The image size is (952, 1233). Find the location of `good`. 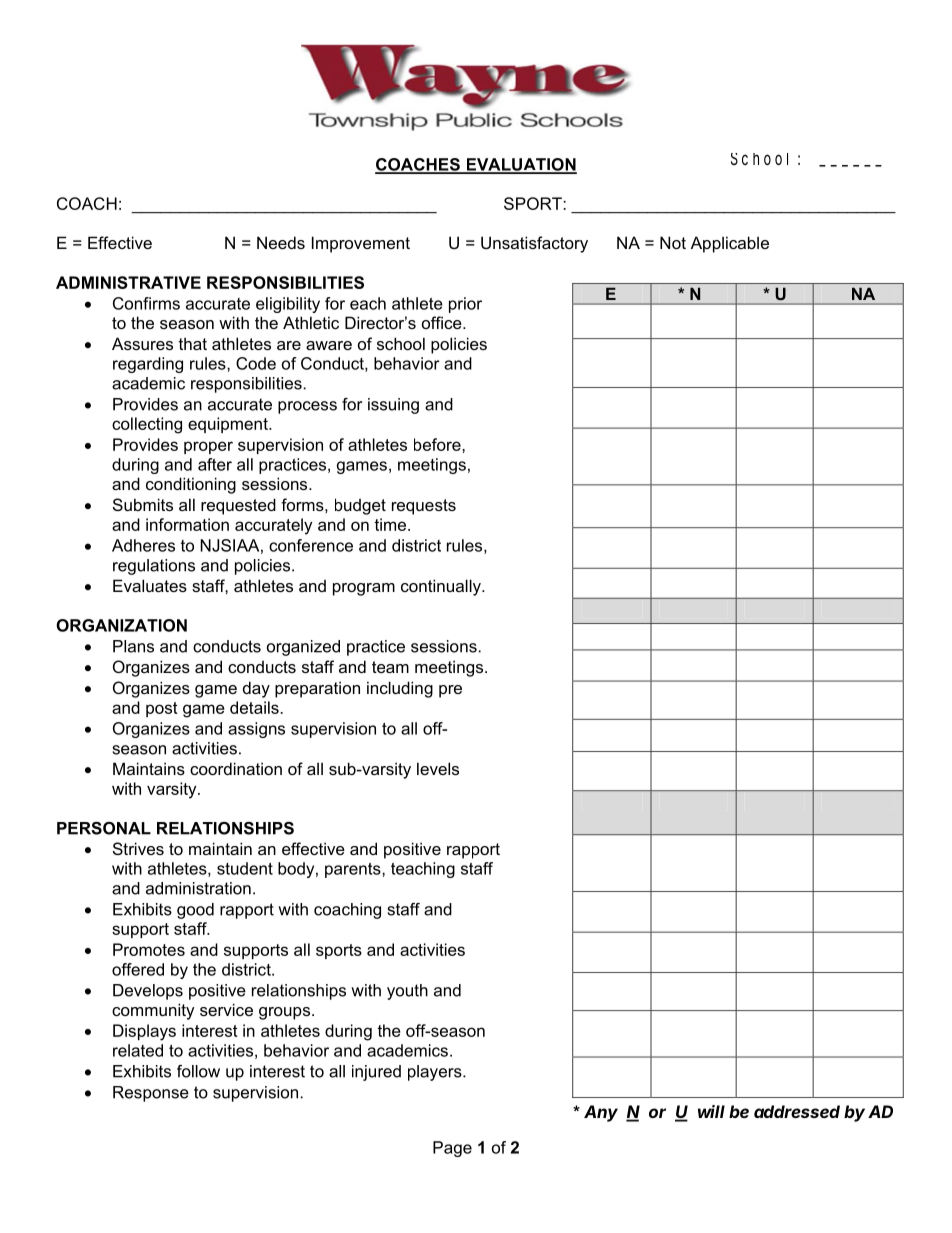

good is located at coordinates (195, 911).
